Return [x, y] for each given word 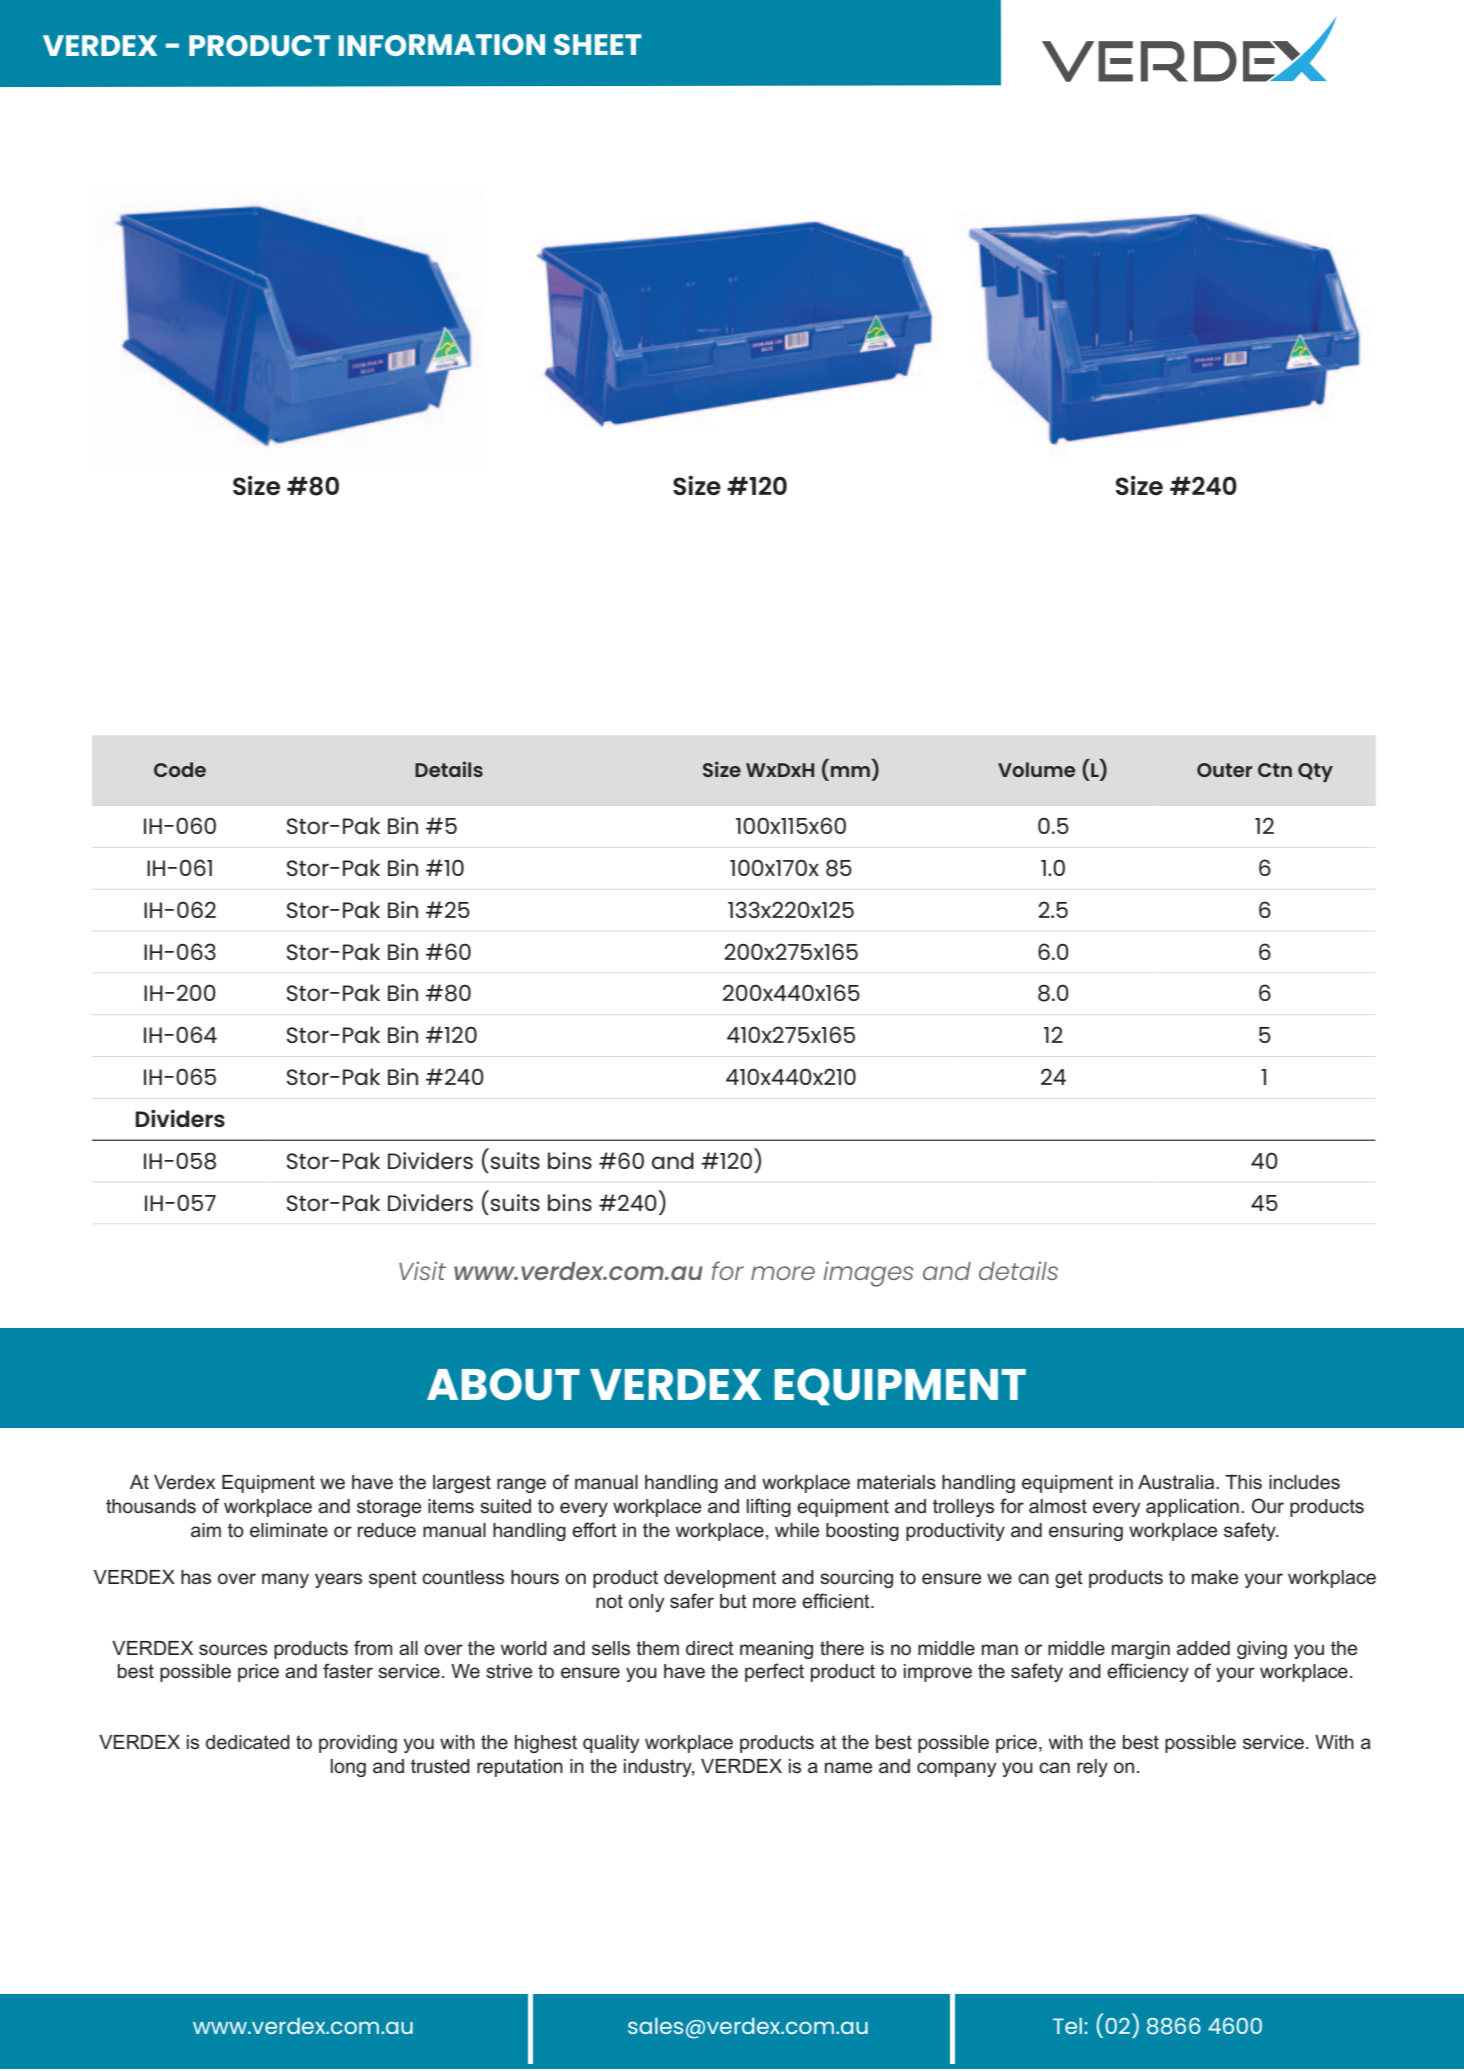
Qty [1315, 772]
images [869, 1274]
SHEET [598, 44]
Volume [1036, 769]
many [285, 1580]
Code [180, 769]
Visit [422, 1270]
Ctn [1275, 770]
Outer [1224, 770]
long [348, 1768]
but [733, 1601]
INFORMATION [442, 45]
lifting [769, 1507]
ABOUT [503, 1384]
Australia [1177, 1482]
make [1215, 1577]
